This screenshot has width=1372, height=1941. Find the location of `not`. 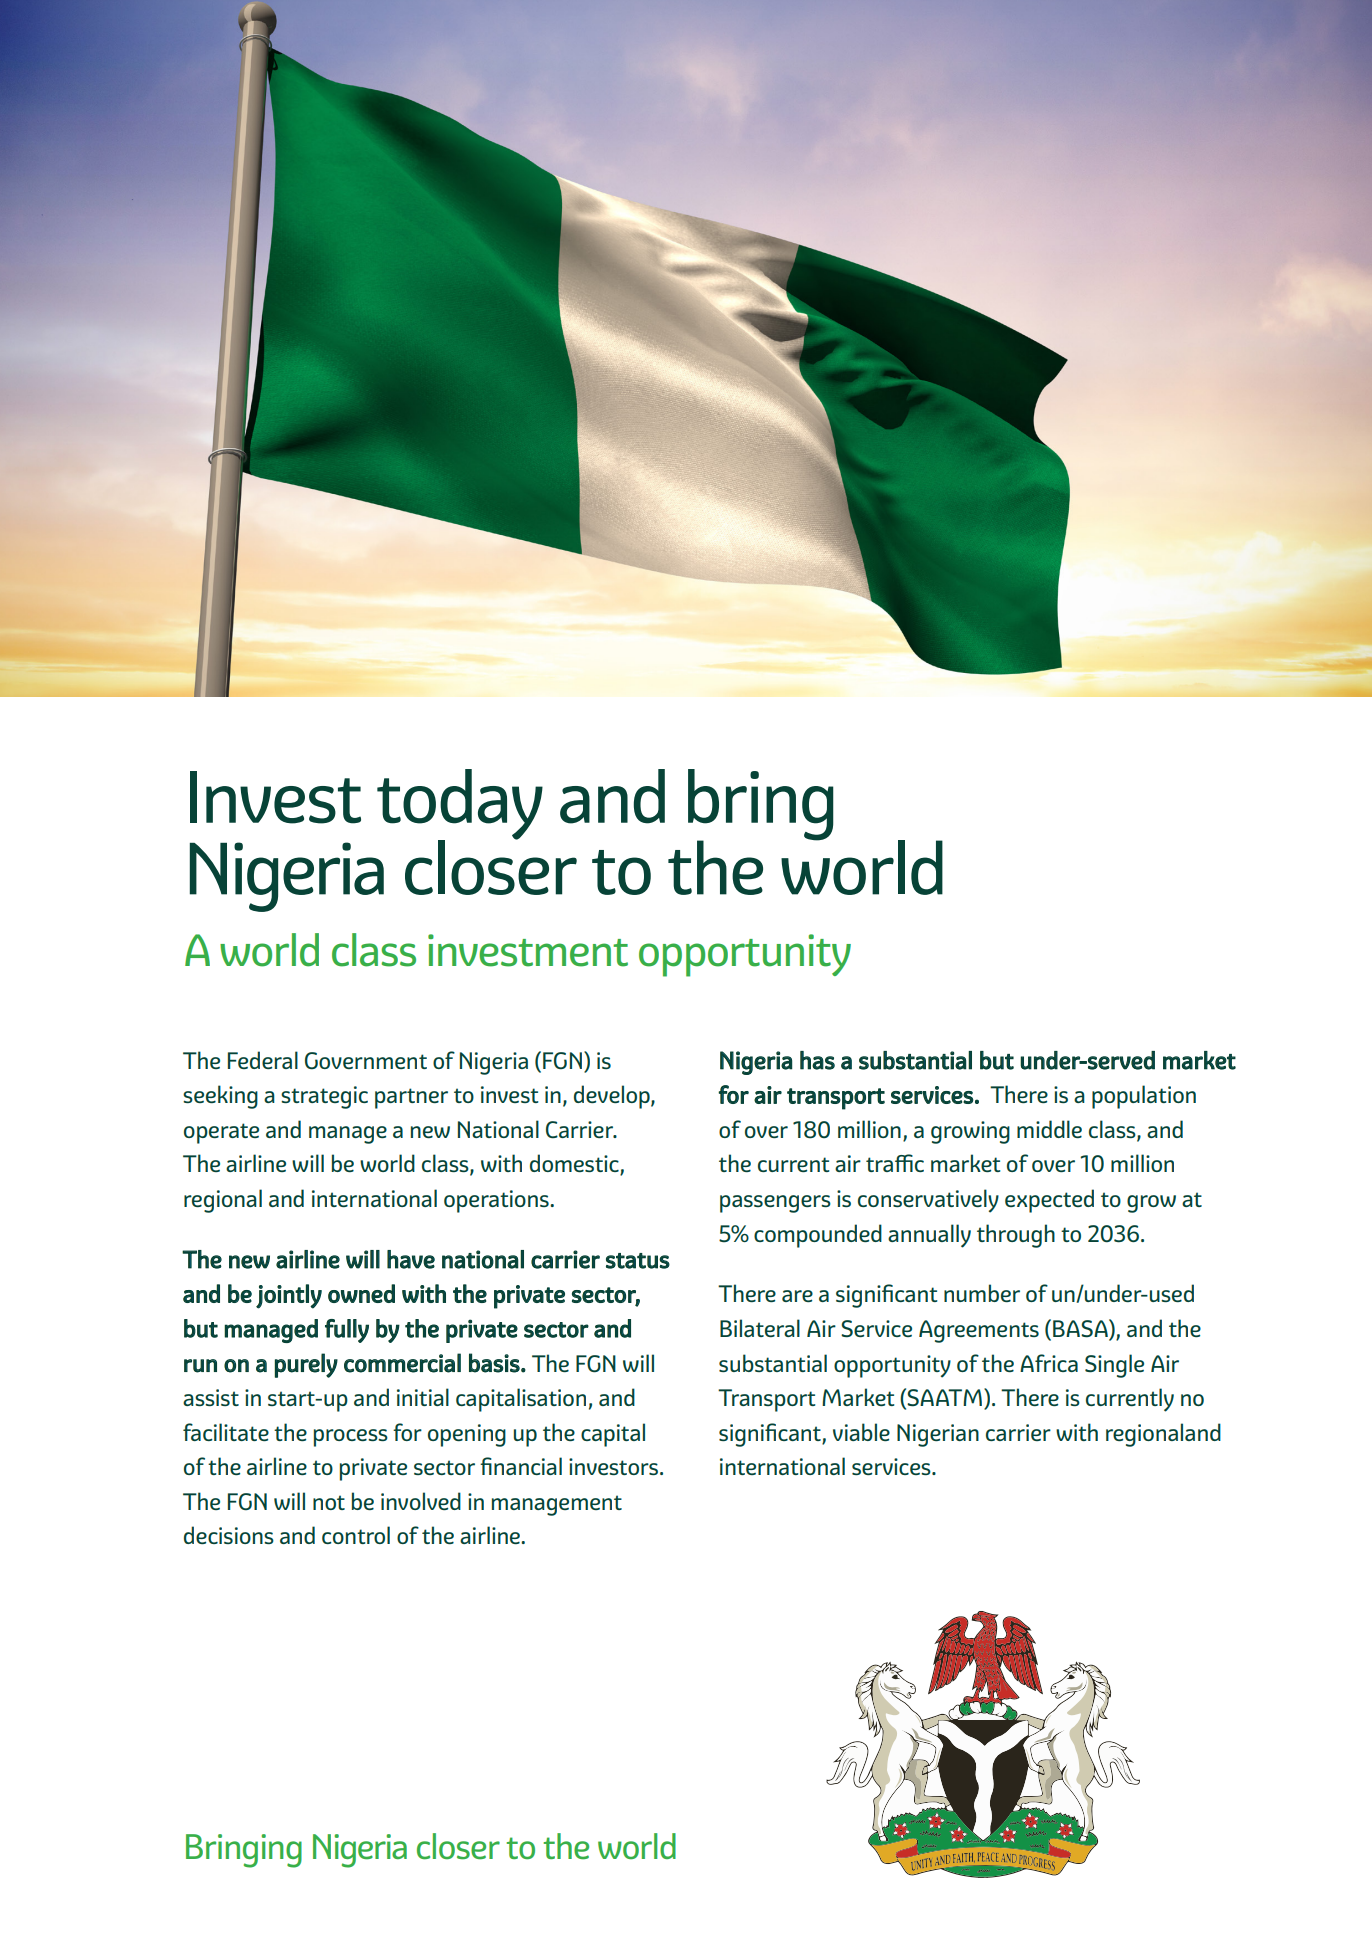

not is located at coordinates (329, 1502).
